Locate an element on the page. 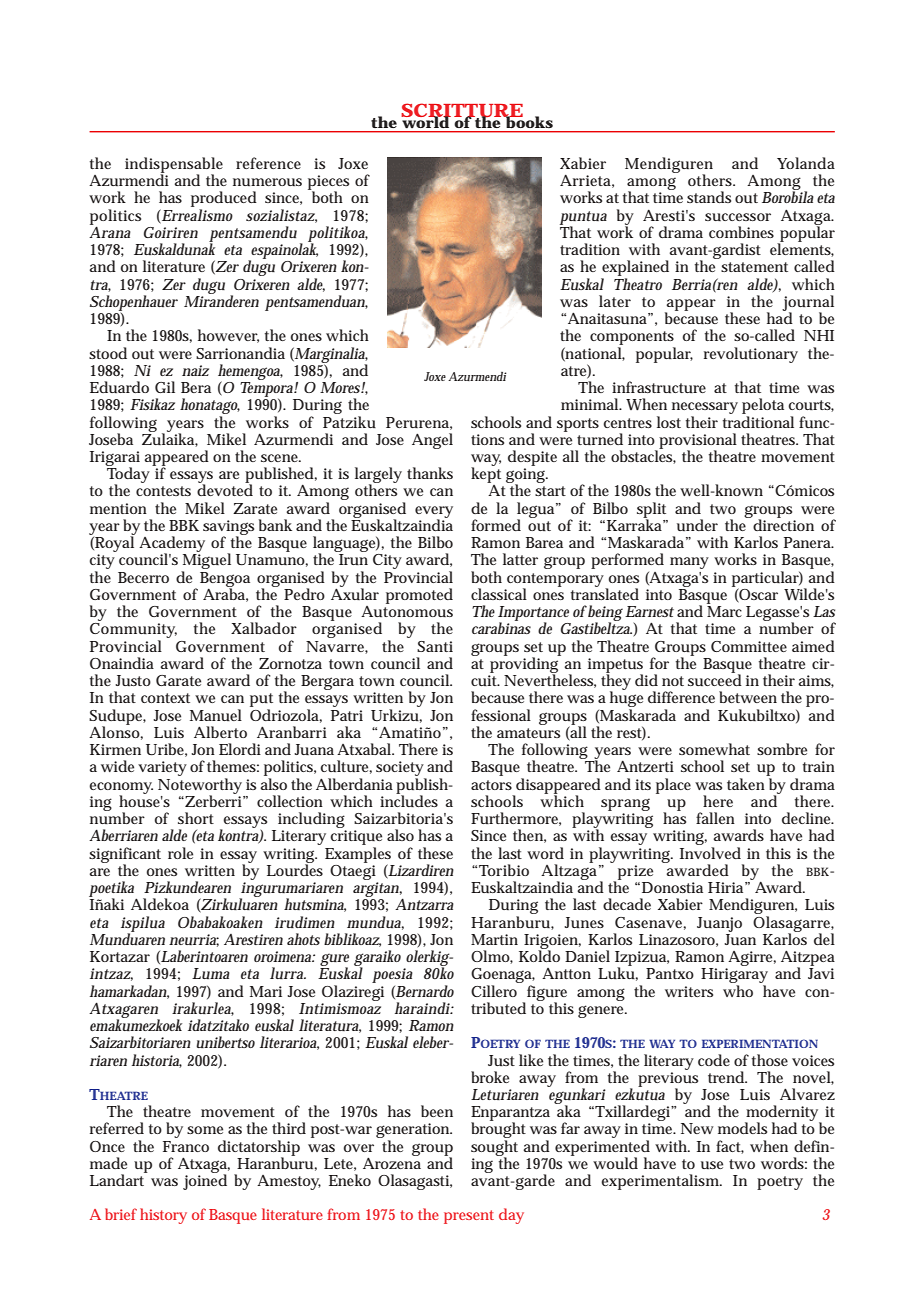  produced is located at coordinates (224, 200).
